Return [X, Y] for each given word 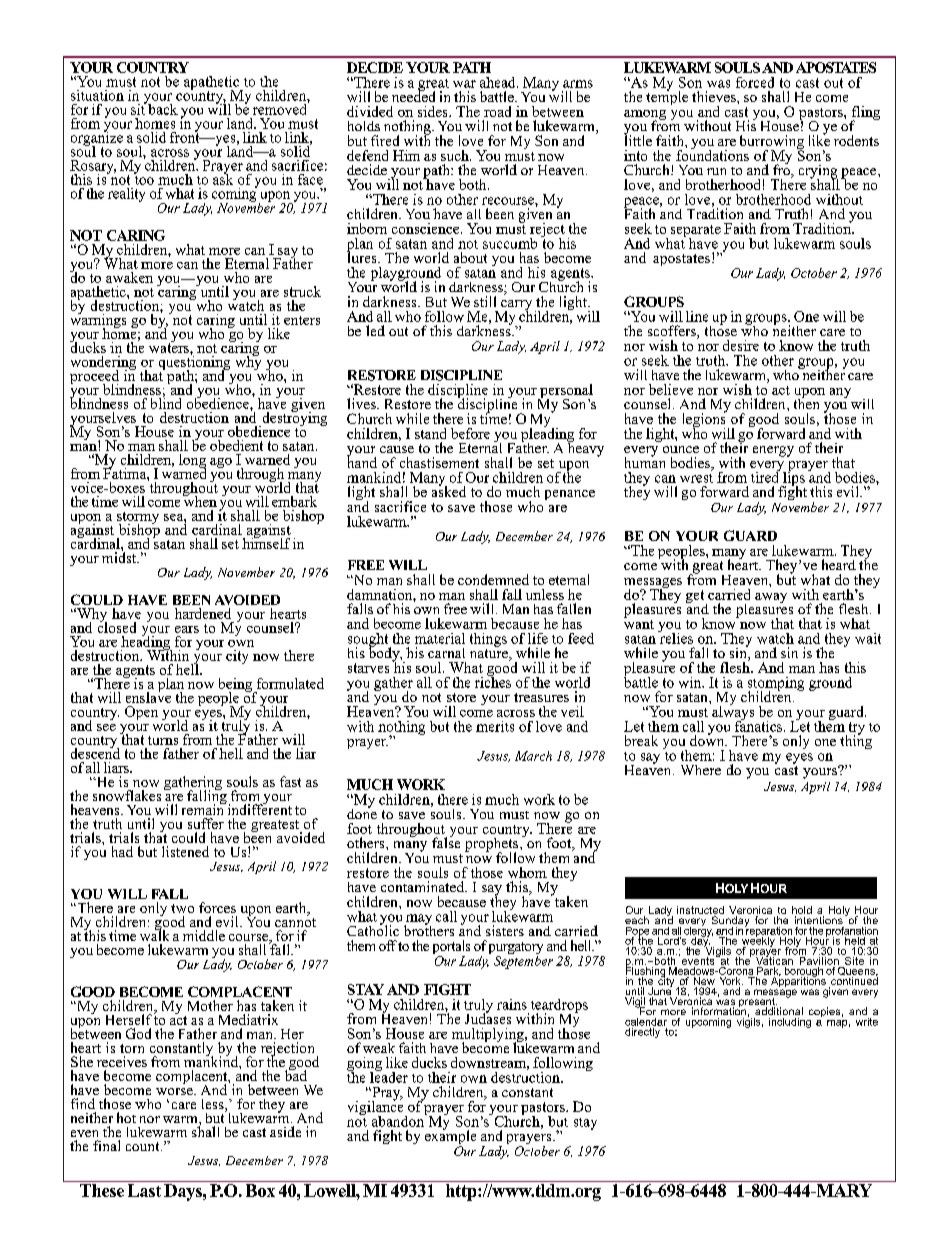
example [450, 1137]
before [470, 433]
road [497, 111]
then [806, 402]
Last [144, 1190]
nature [490, 653]
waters [170, 347]
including [790, 1023]
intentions [819, 920]
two [182, 908]
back [162, 108]
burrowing [772, 143]
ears [187, 629]
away [771, 598]
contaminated [424, 886]
